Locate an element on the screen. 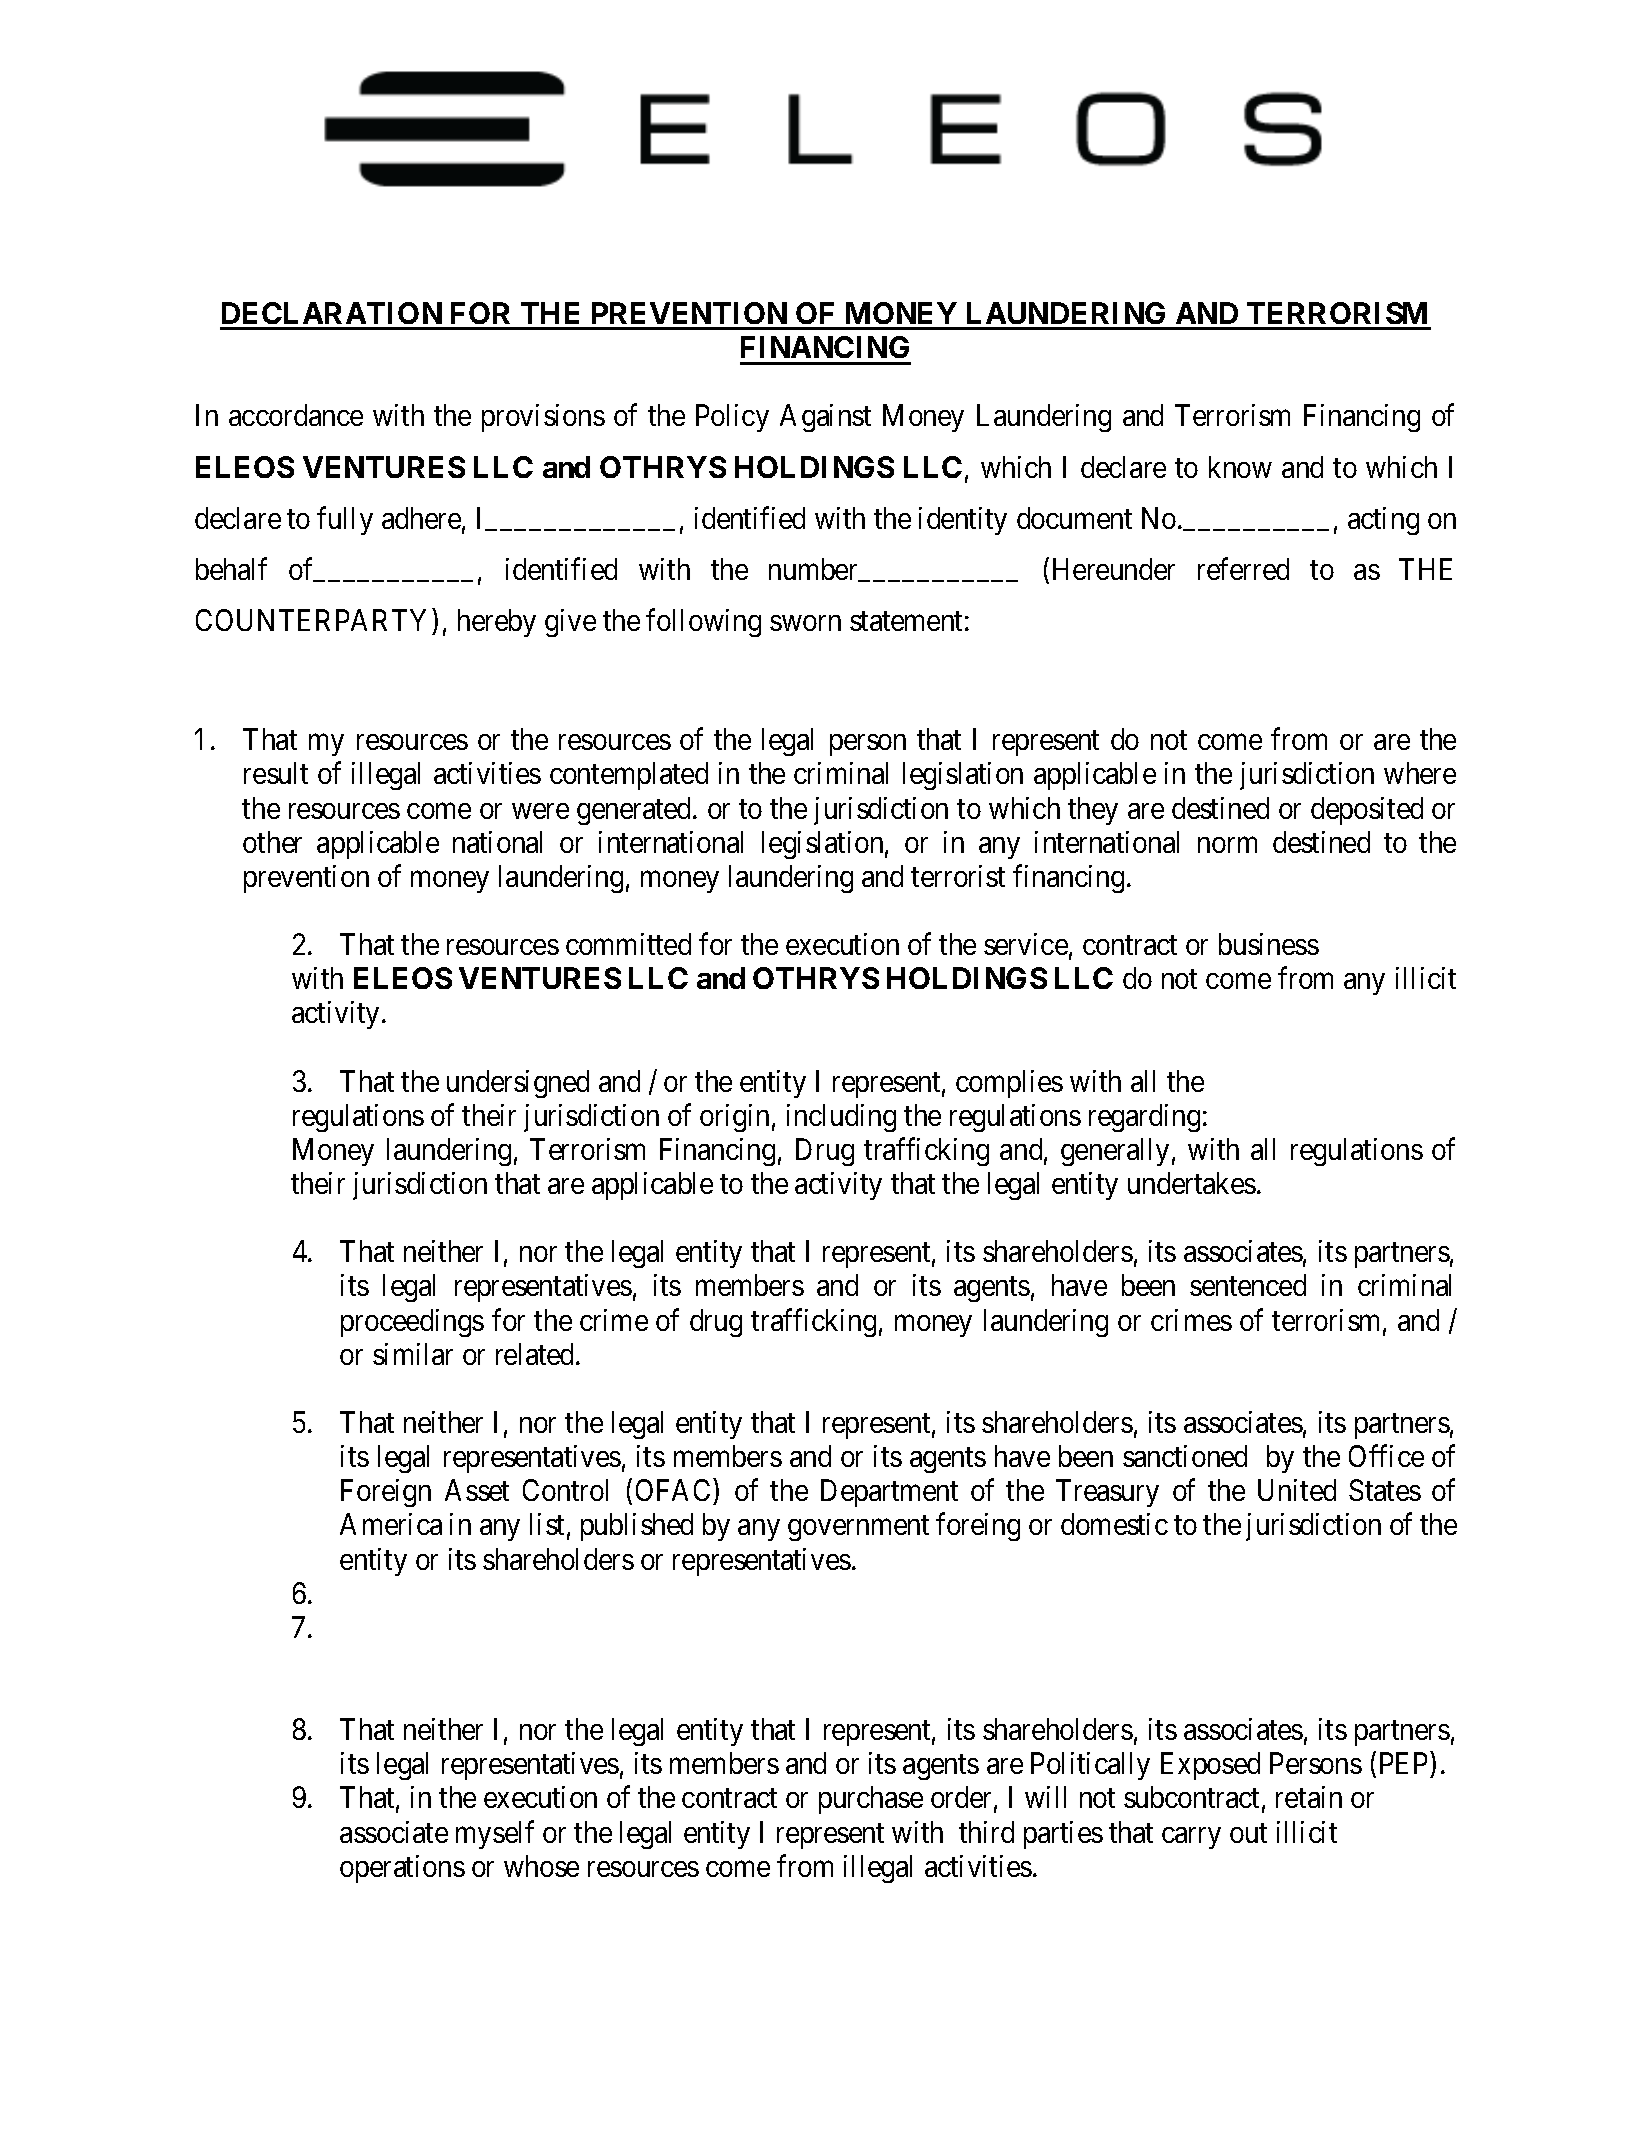 The image size is (1651, 2137). result is located at coordinates (276, 773).
